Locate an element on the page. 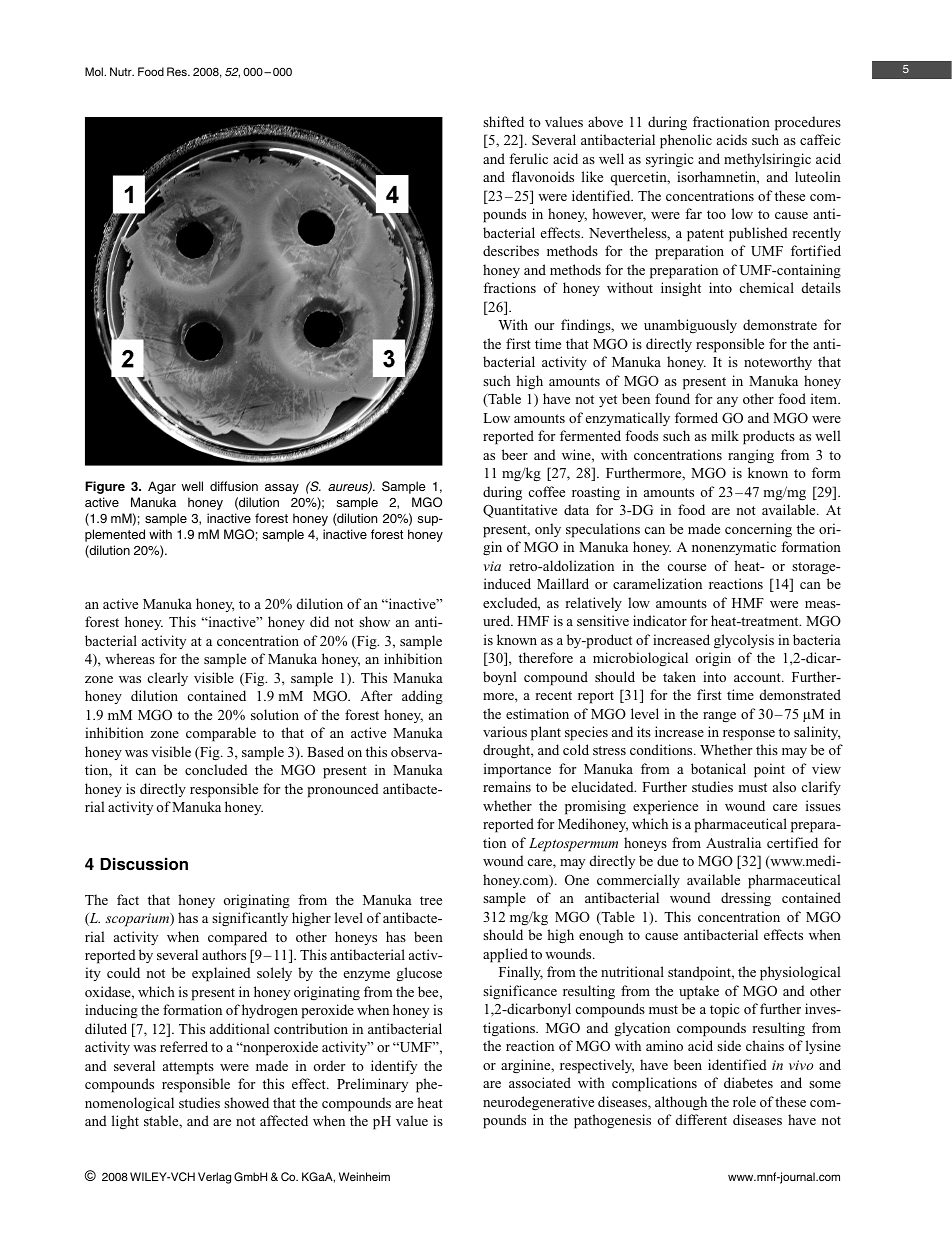  Verlag is located at coordinates (214, 1178).
